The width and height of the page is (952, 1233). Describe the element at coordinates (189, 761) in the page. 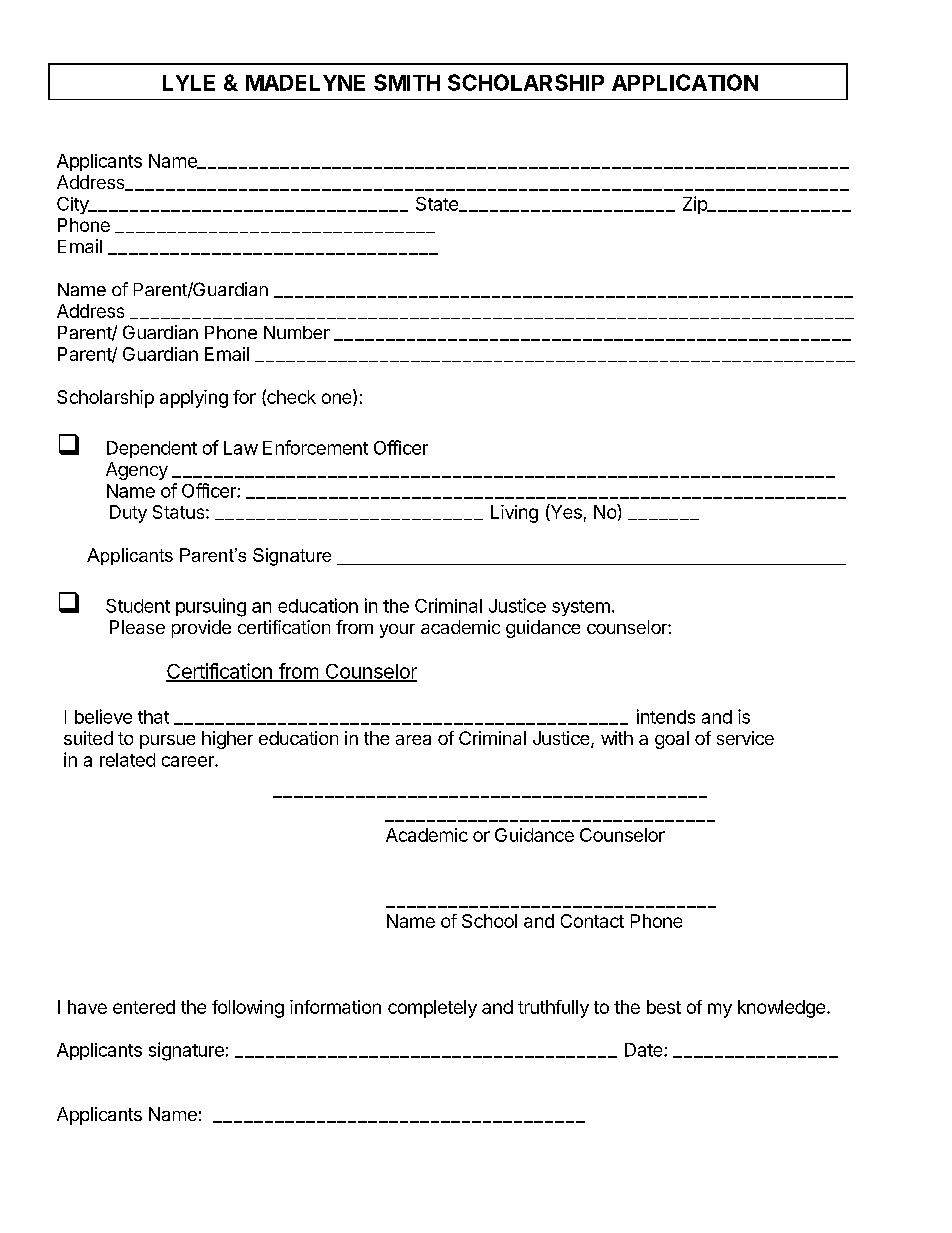

I see `career` at that location.
